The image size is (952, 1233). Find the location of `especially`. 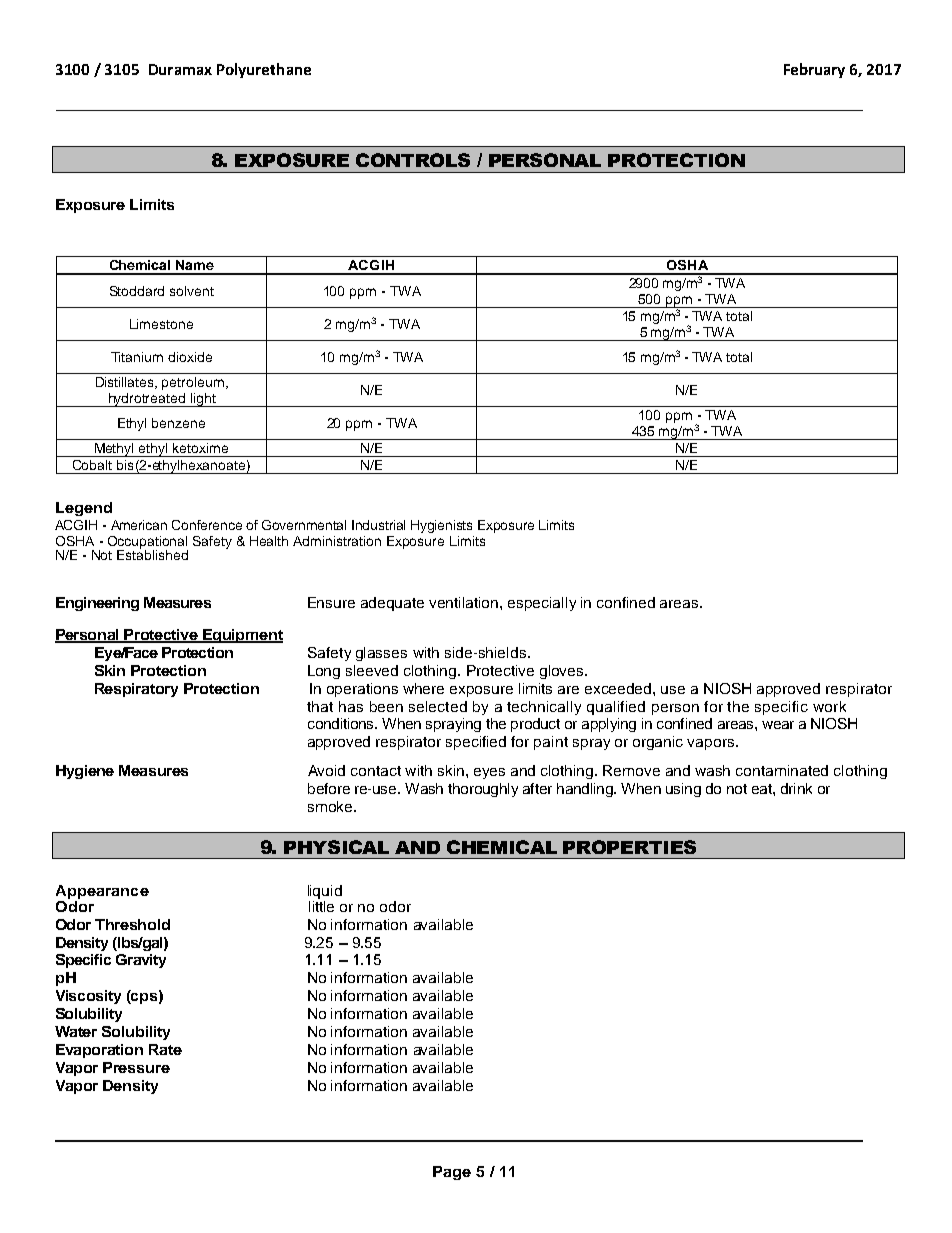

especially is located at coordinates (542, 604).
